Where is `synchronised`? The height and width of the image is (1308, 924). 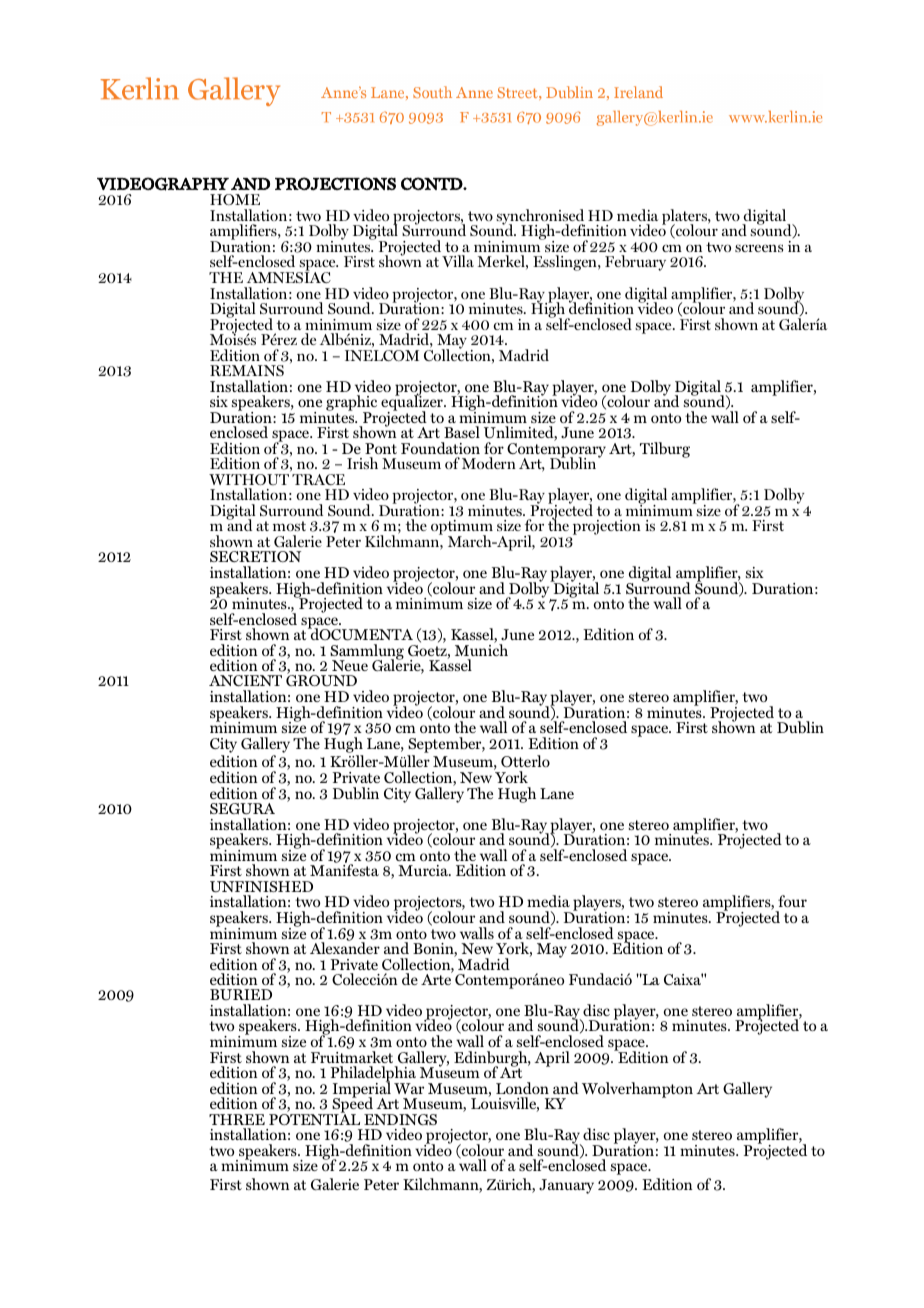
synchronised is located at coordinates (540, 218).
